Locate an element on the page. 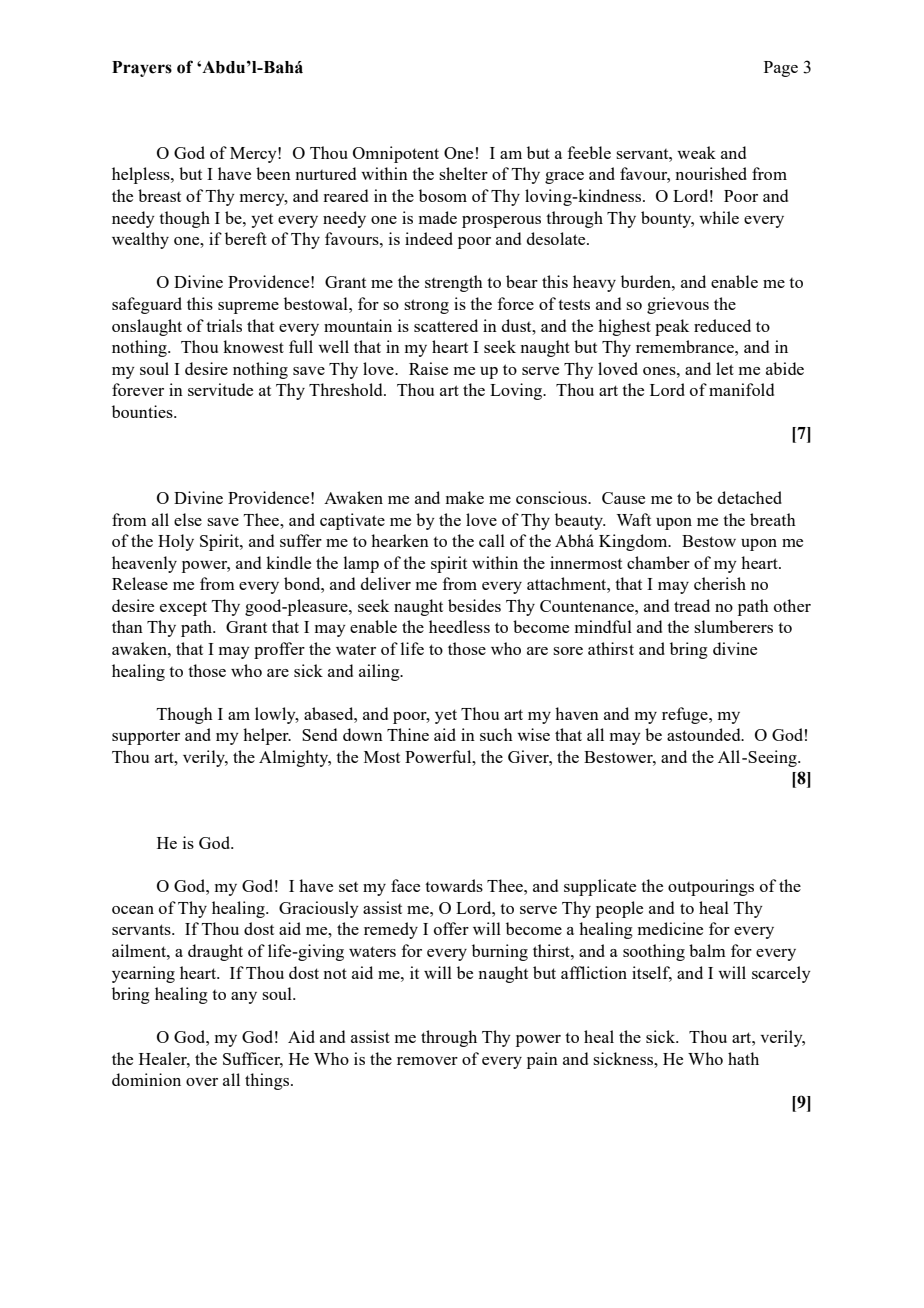 This image has height=1308, width=924. detached is located at coordinates (750, 497).
